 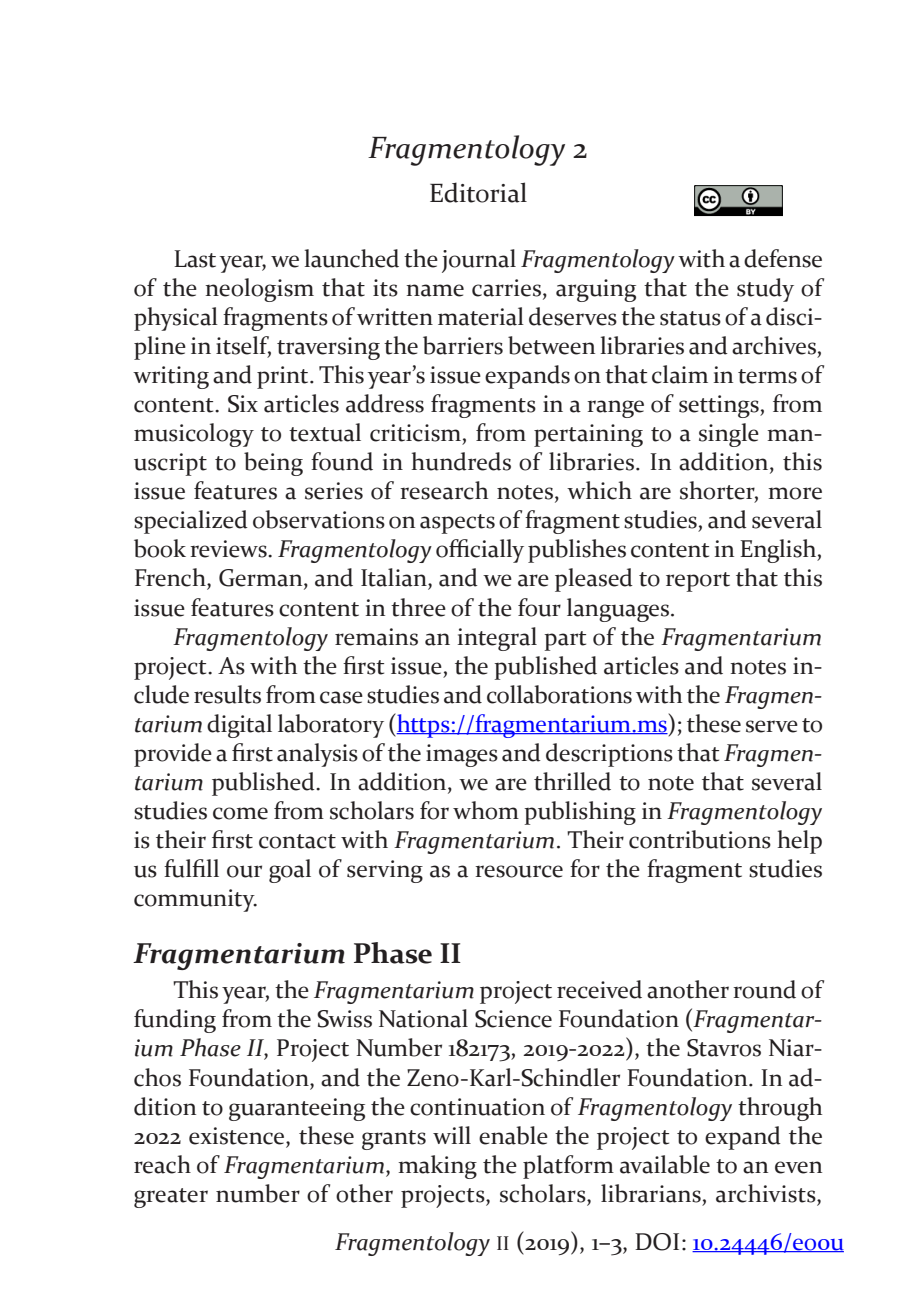 What do you see at coordinates (195, 259) in the screenshot?
I see `Last` at bounding box center [195, 259].
